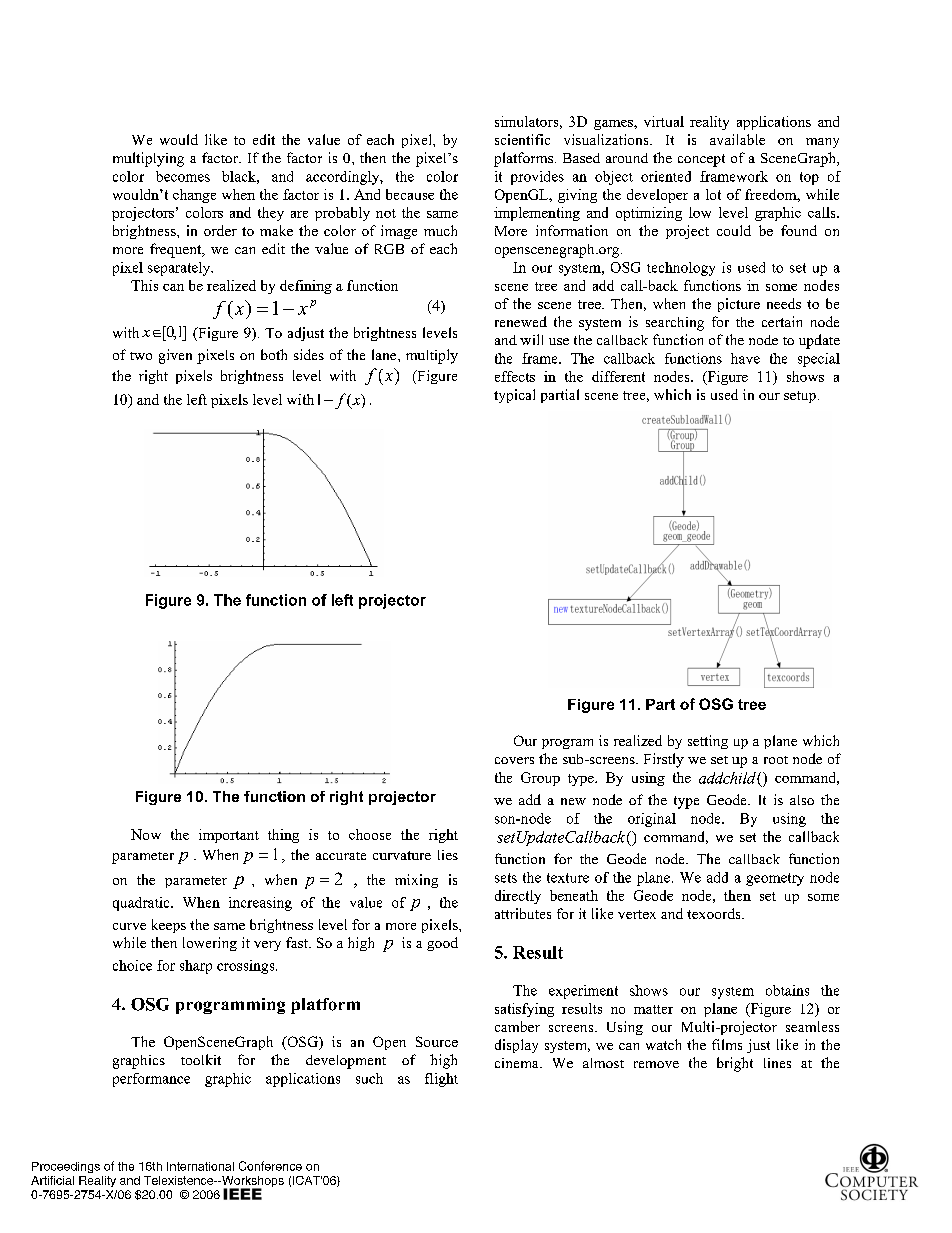 This screenshot has width=952, height=1233. Describe the element at coordinates (448, 855) in the screenshot. I see `lies` at that location.
